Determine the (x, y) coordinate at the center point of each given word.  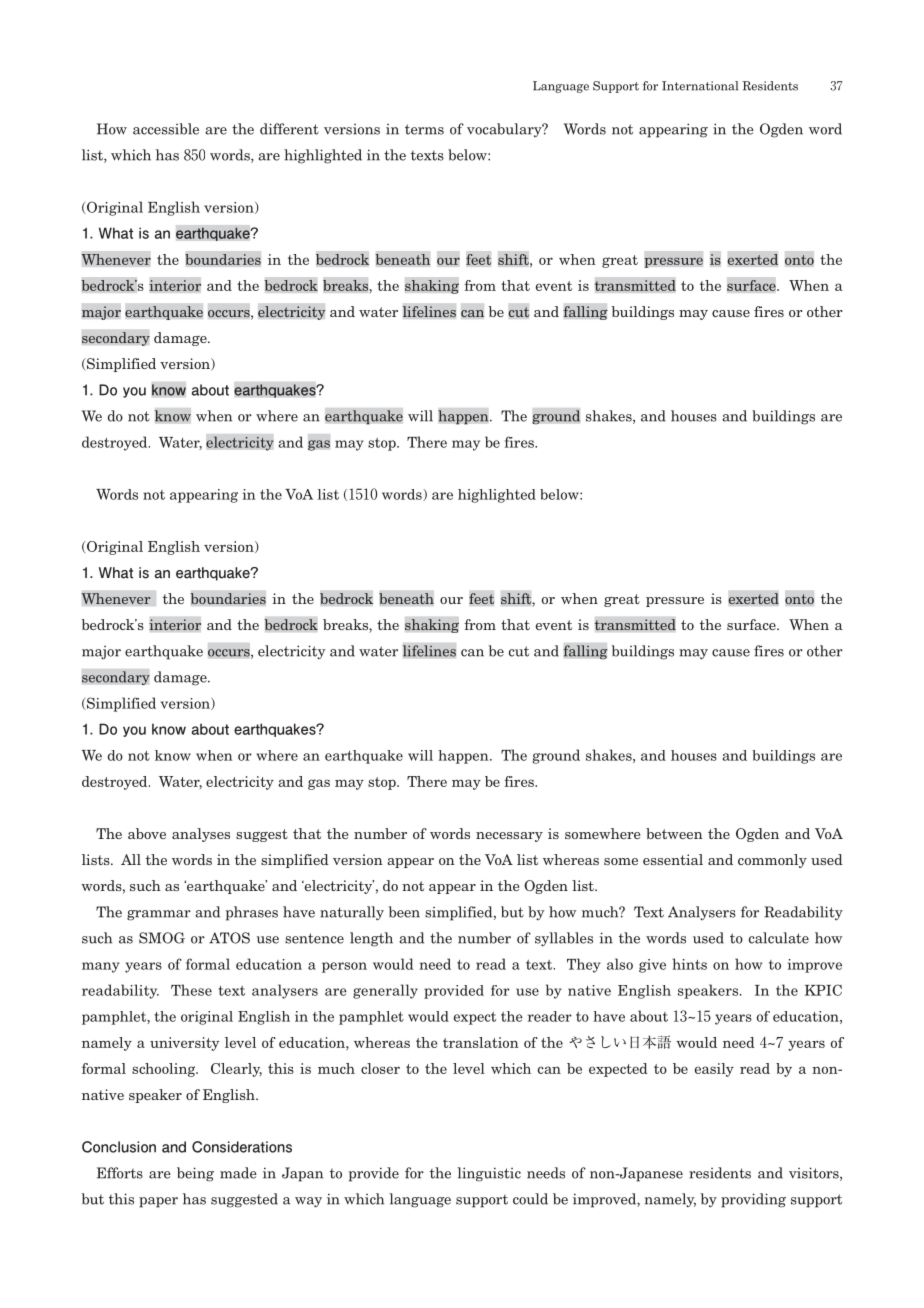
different (289, 129)
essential (673, 859)
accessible (166, 129)
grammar (159, 915)
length (371, 939)
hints (689, 964)
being (195, 1174)
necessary (509, 837)
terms (424, 129)
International (700, 86)
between (674, 833)
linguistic (489, 1174)
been (404, 912)
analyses (201, 835)
